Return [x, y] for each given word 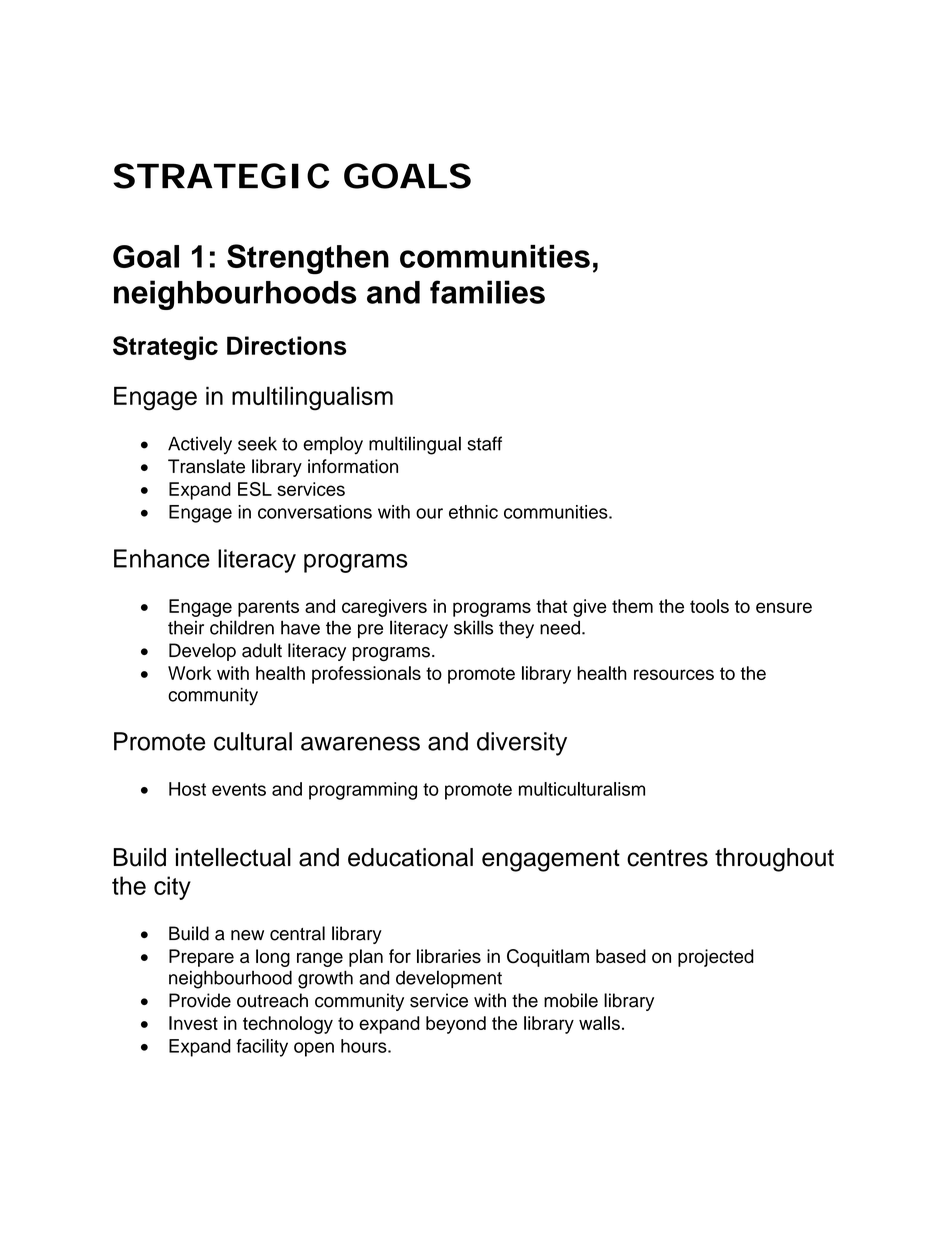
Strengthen [308, 259]
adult [262, 650]
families [487, 292]
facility [262, 1048]
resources [674, 674]
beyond [456, 1025]
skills [473, 627]
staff [484, 443]
